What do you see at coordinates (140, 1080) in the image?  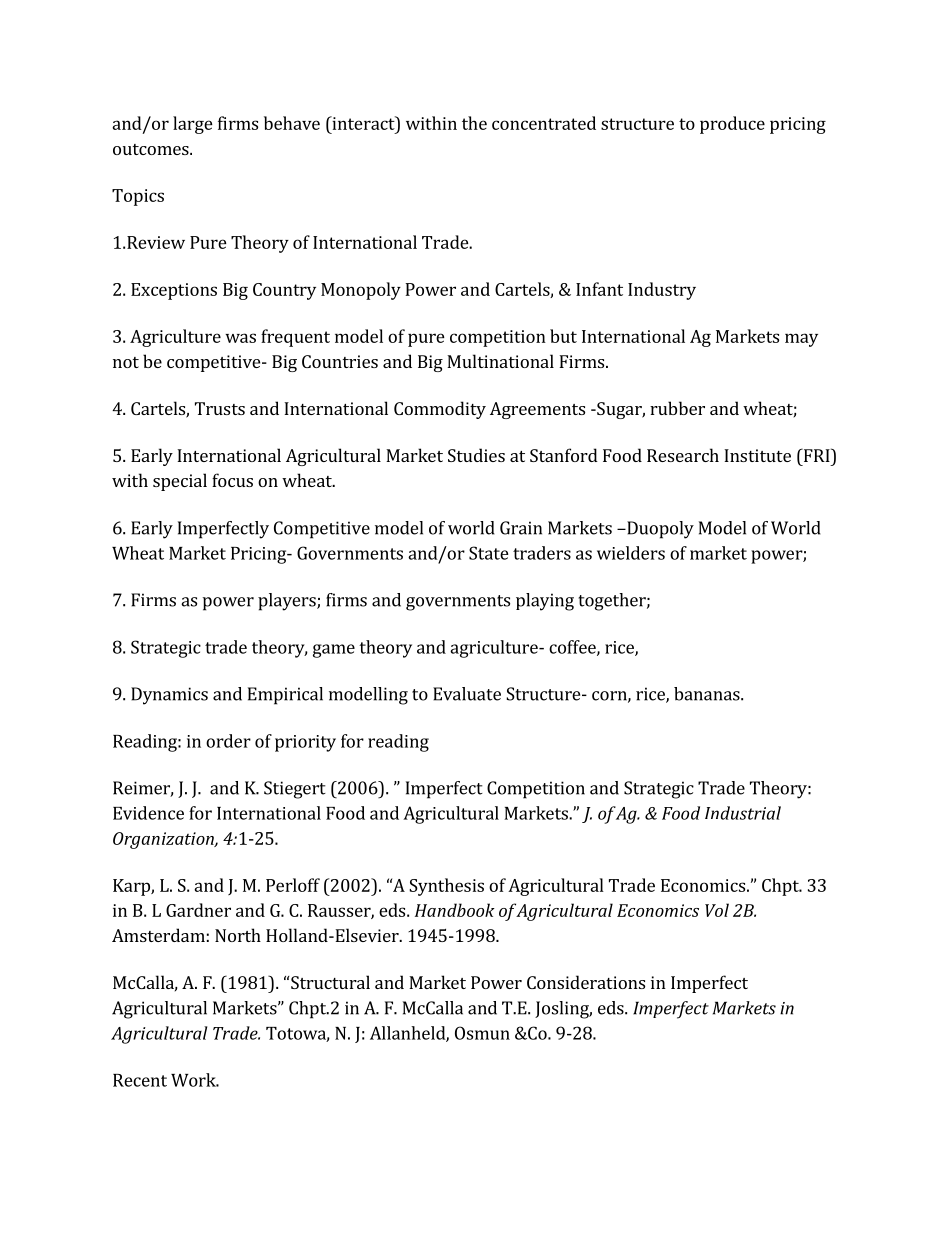 I see `Recent` at bounding box center [140, 1080].
